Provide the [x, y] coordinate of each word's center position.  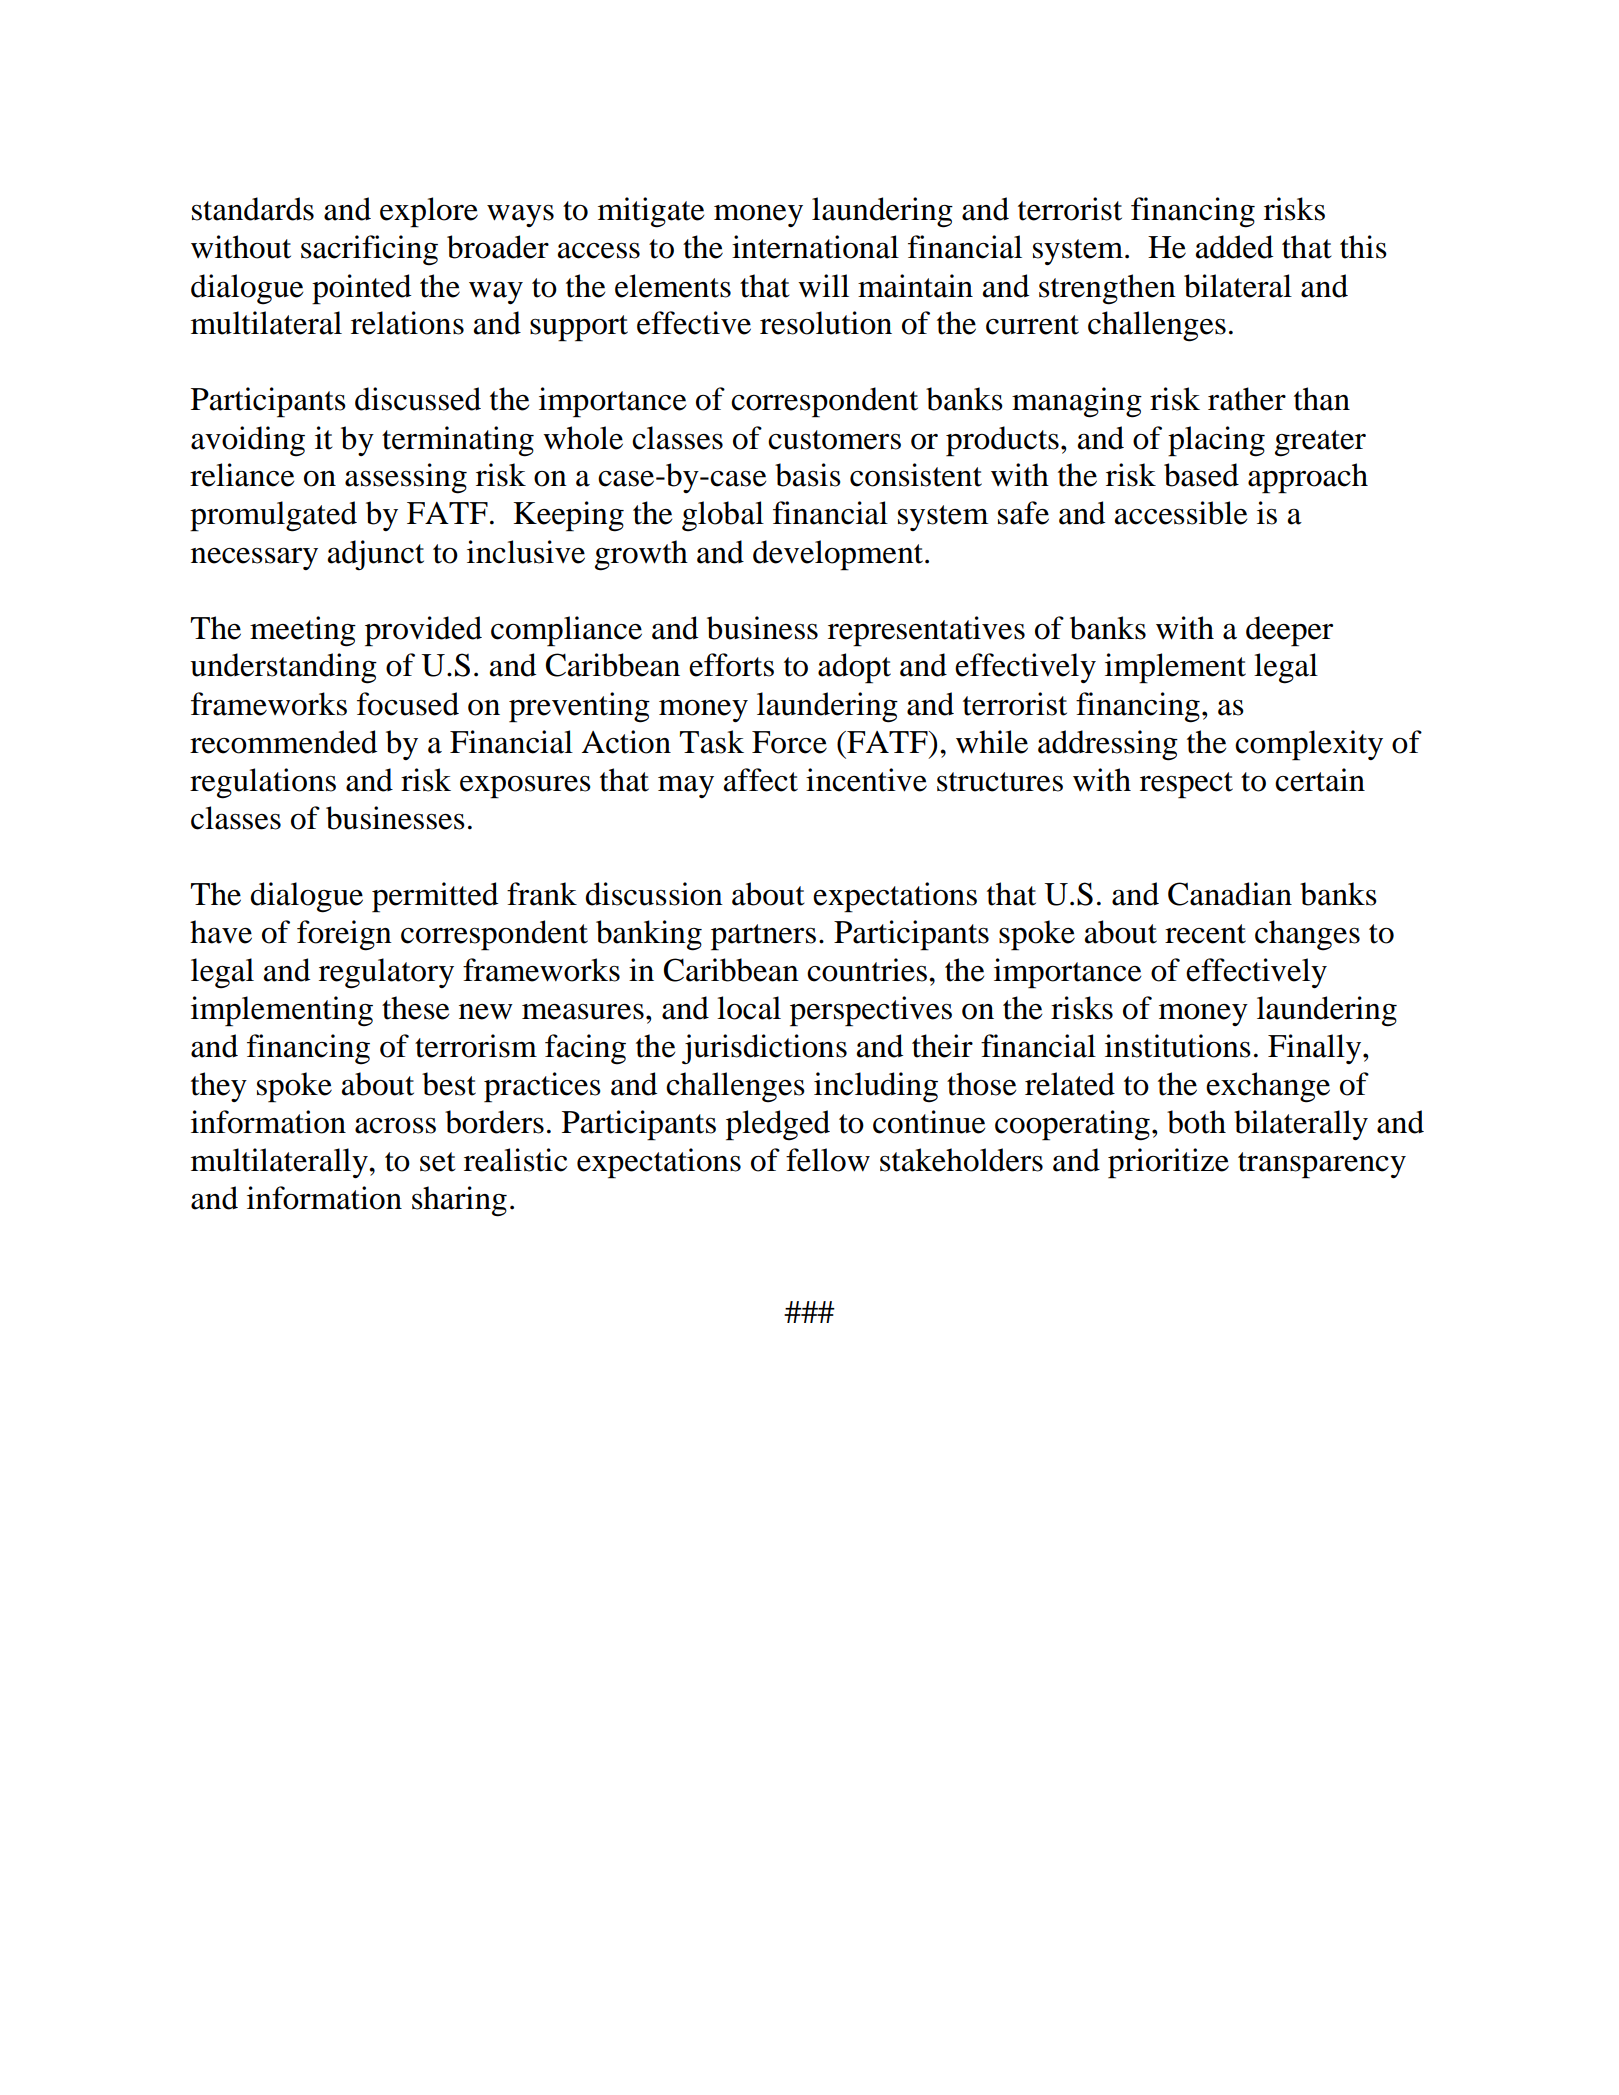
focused [408, 704]
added [1234, 247]
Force [789, 742]
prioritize [1168, 1163]
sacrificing [369, 250]
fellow [828, 1160]
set [438, 1162]
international [815, 247]
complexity [1309, 745]
